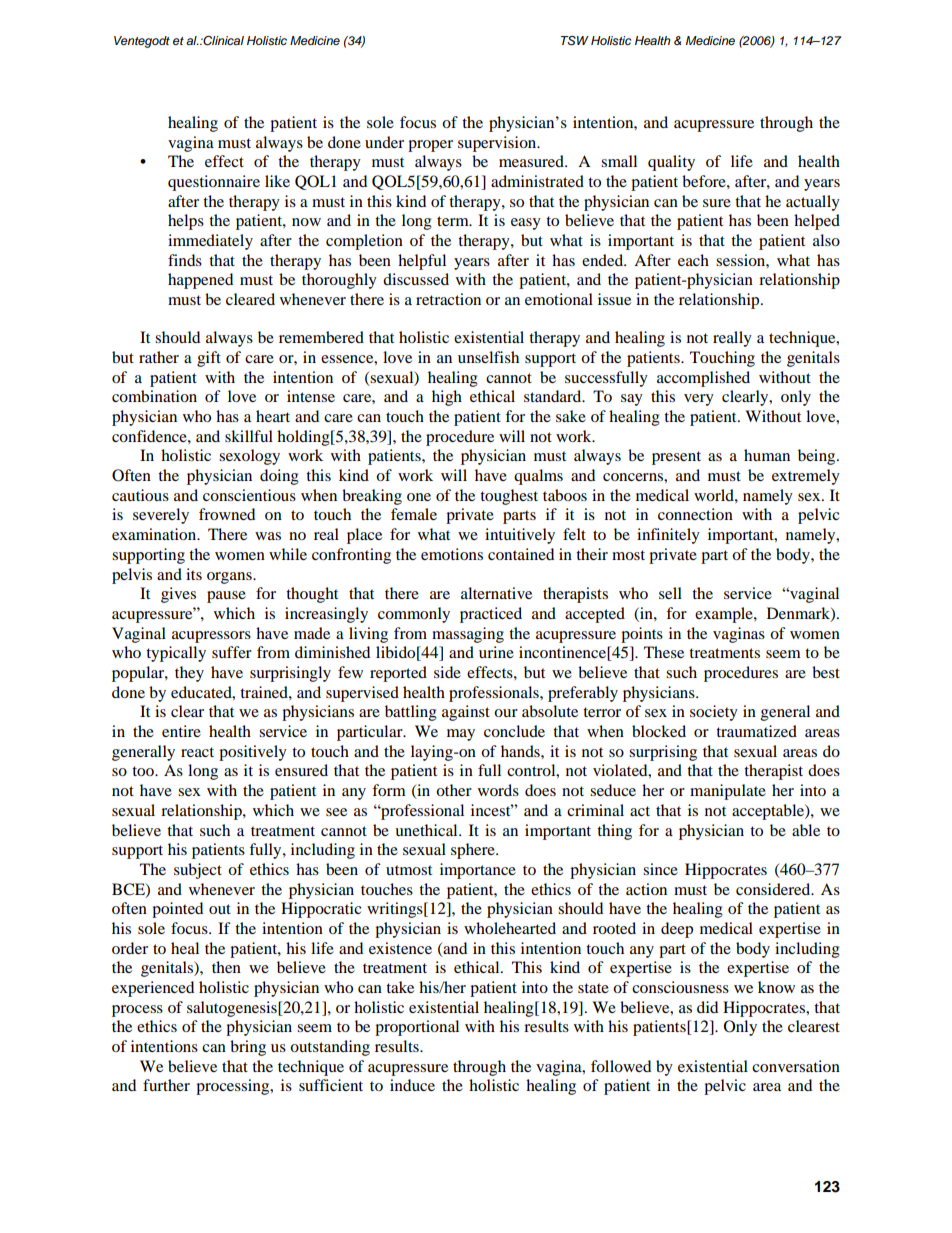 Image resolution: width=952 pixels, height=1233 pixels. I want to click on proportional, so click(417, 1028).
